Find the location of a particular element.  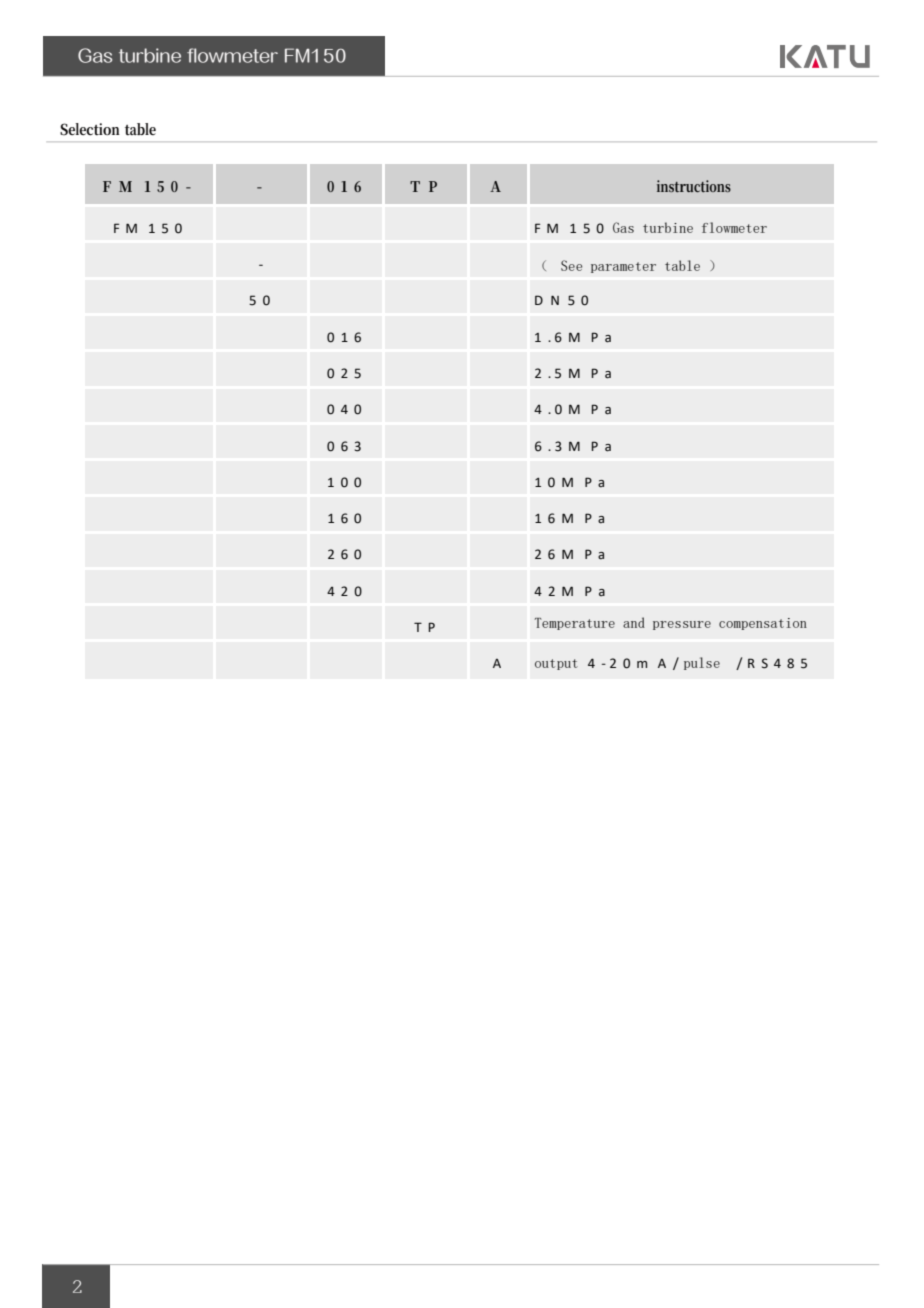

See is located at coordinates (571, 265).
